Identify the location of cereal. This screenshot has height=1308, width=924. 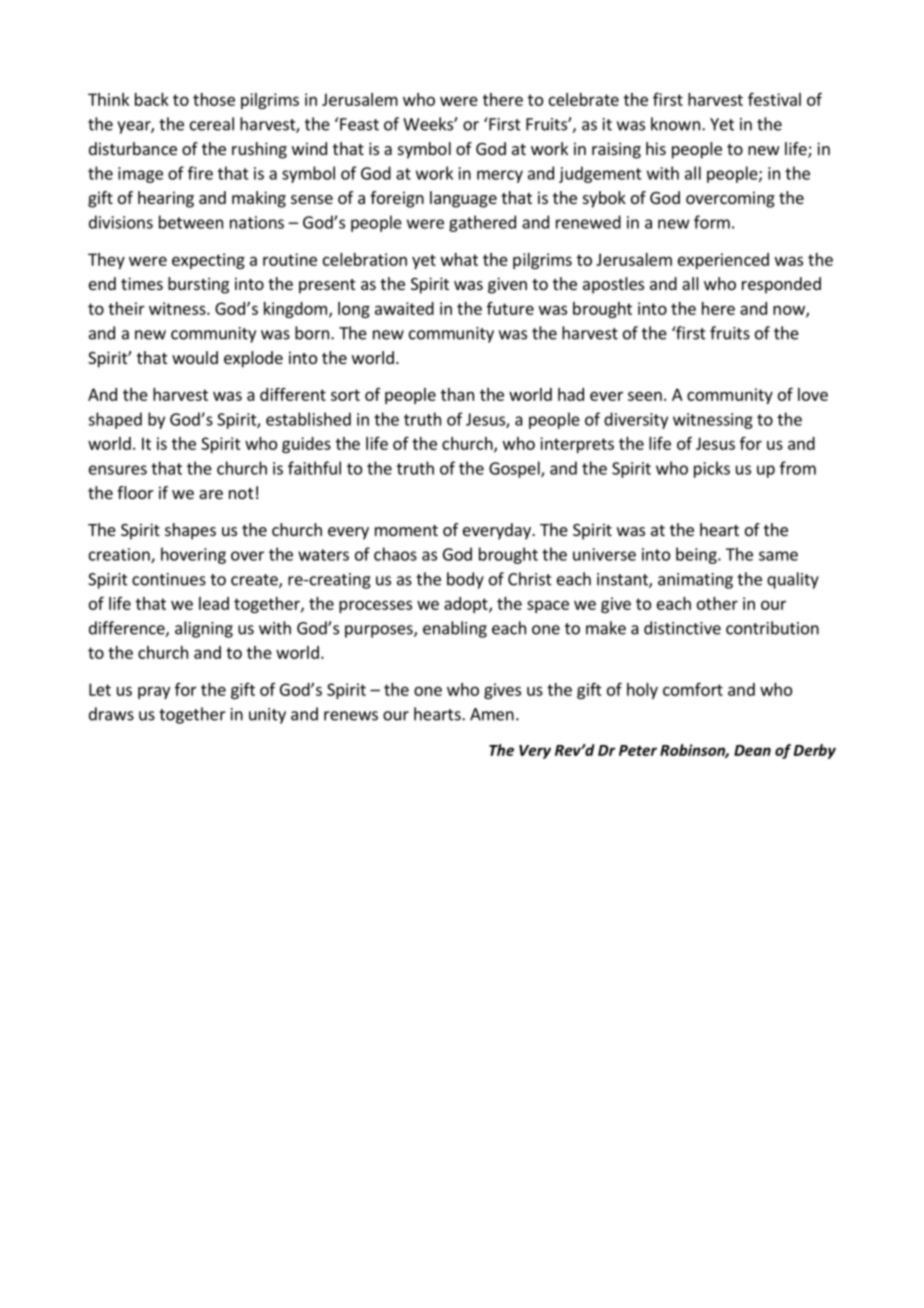
(212, 124).
